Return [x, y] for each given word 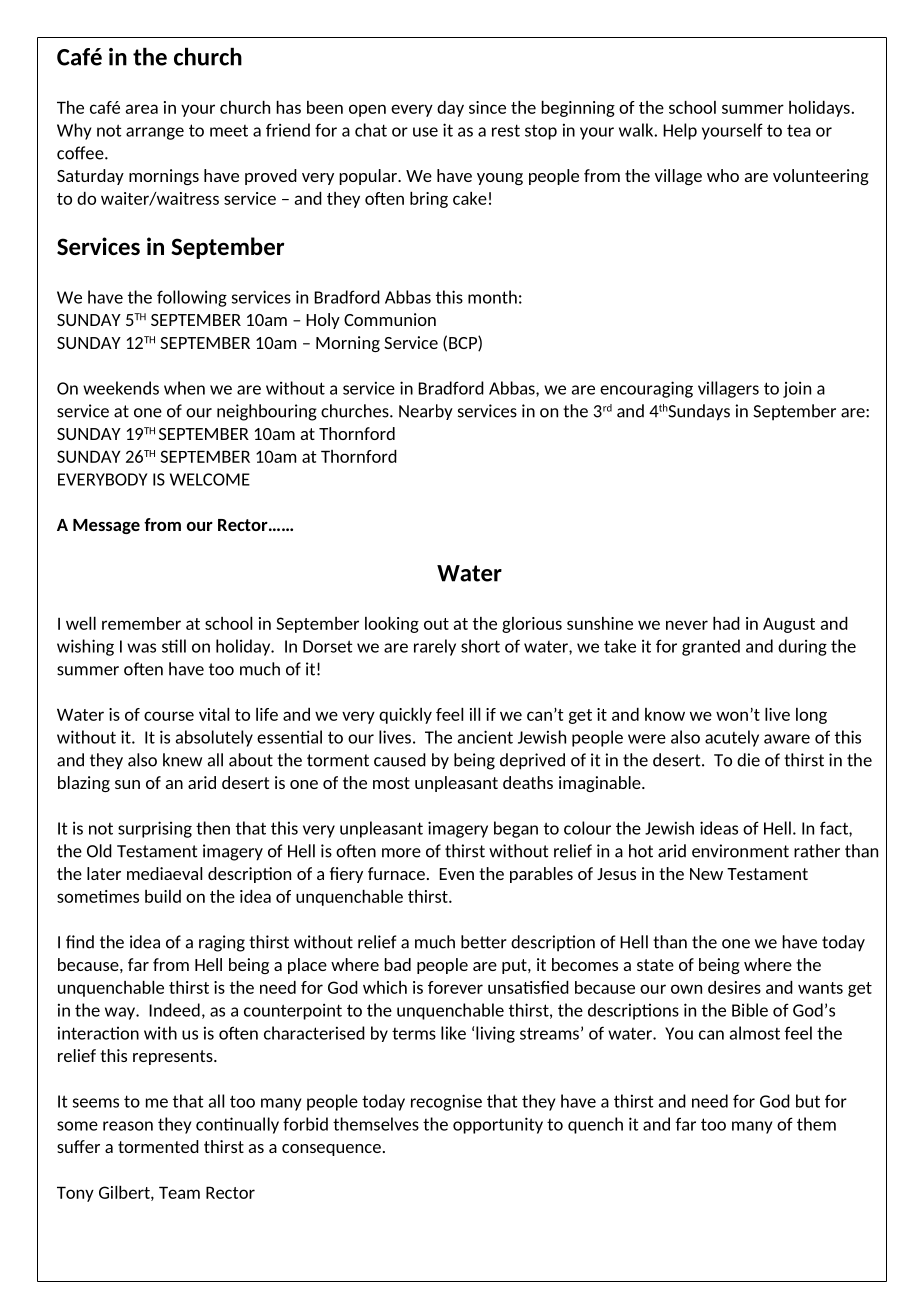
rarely [435, 647]
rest [506, 130]
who [723, 175]
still [174, 646]
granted [711, 647]
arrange [155, 133]
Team [179, 1192]
